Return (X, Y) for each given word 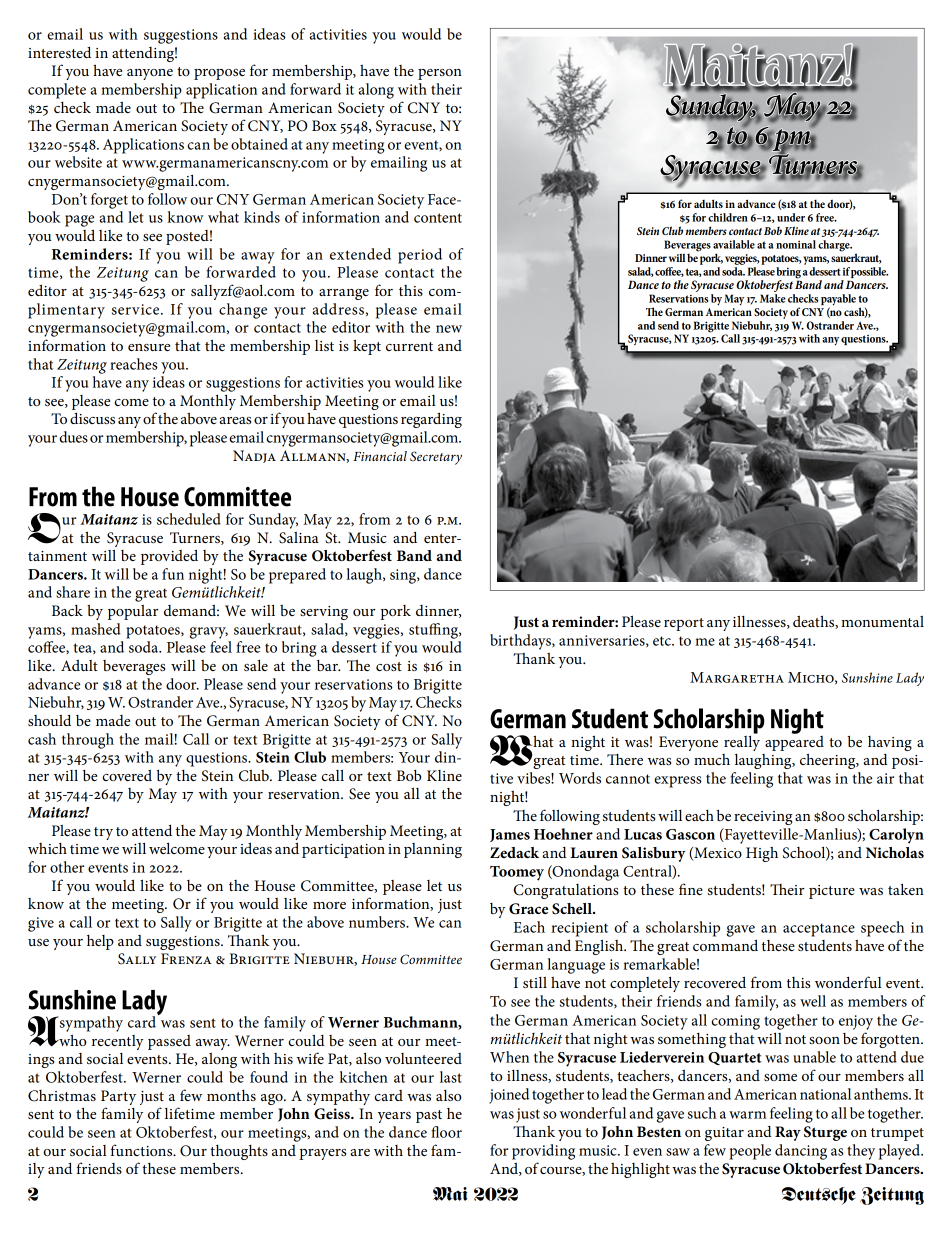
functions (143, 1150)
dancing (801, 1152)
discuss (92, 418)
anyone (150, 74)
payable (838, 301)
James (510, 835)
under (791, 217)
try (103, 833)
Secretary (436, 458)
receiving (763, 818)
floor (446, 1132)
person (440, 74)
